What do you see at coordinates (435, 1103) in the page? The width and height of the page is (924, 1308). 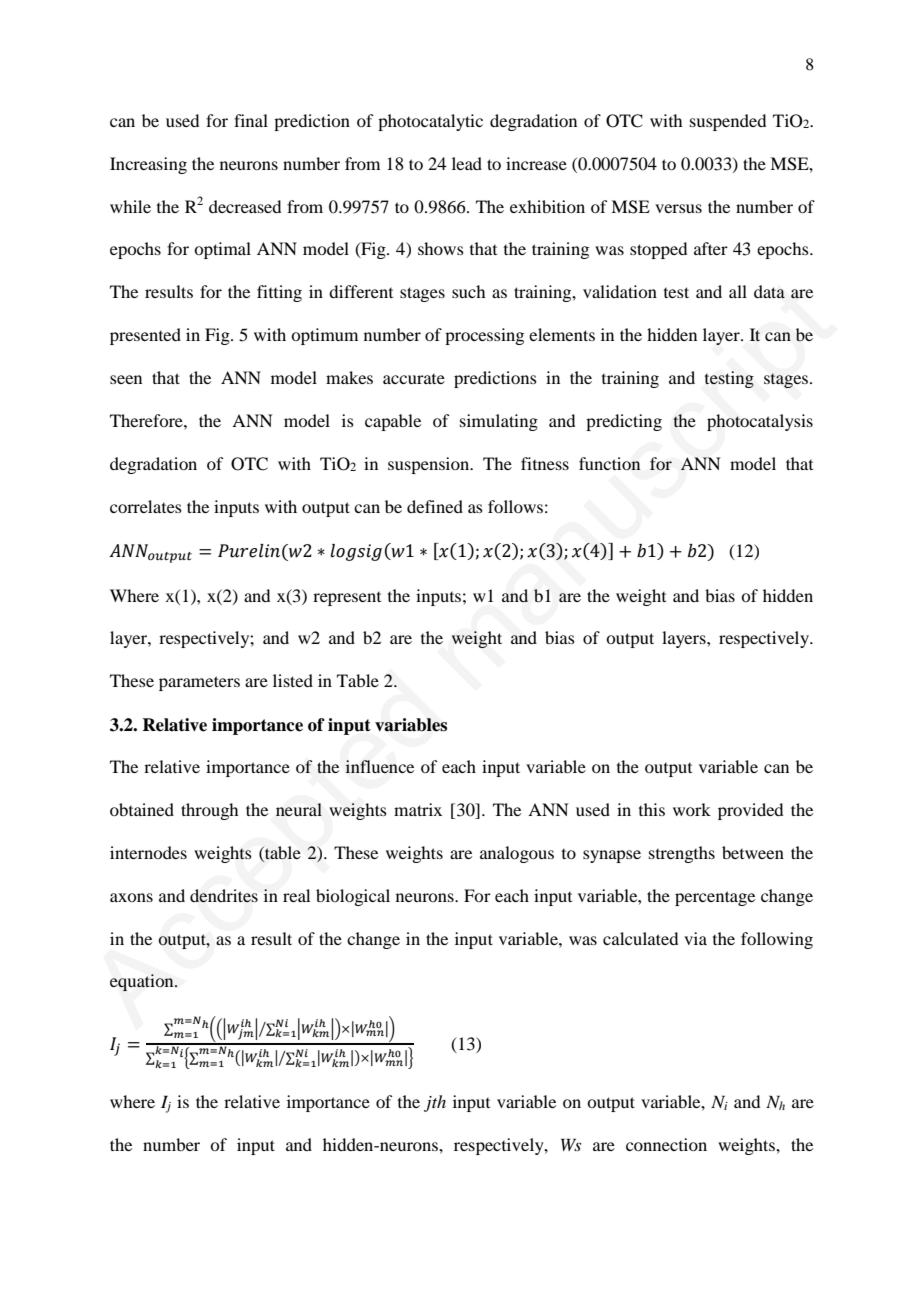 I see `jth` at bounding box center [435, 1103].
